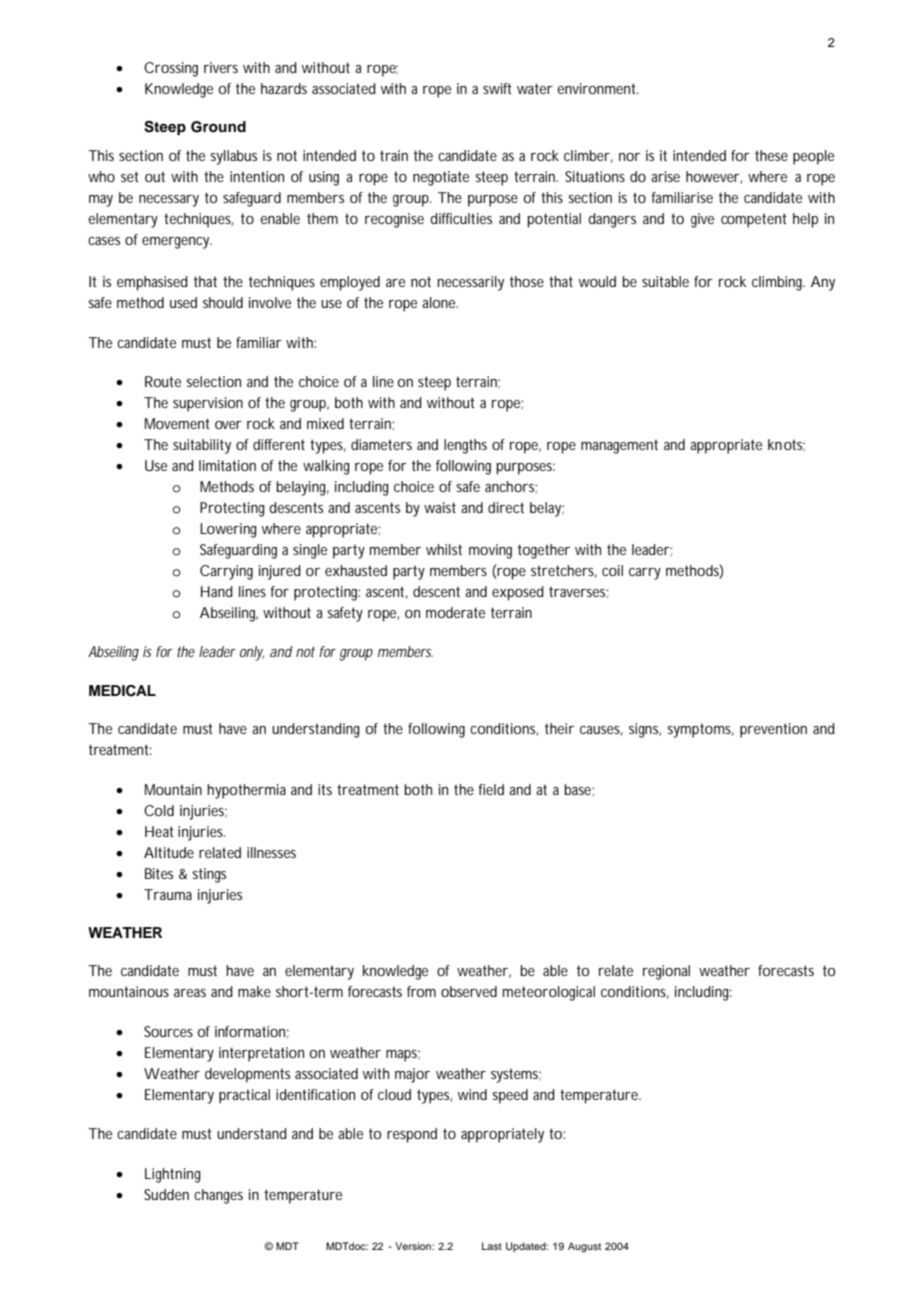 This image has height=1307, width=924. What do you see at coordinates (218, 127) in the image?
I see `Ground` at bounding box center [218, 127].
